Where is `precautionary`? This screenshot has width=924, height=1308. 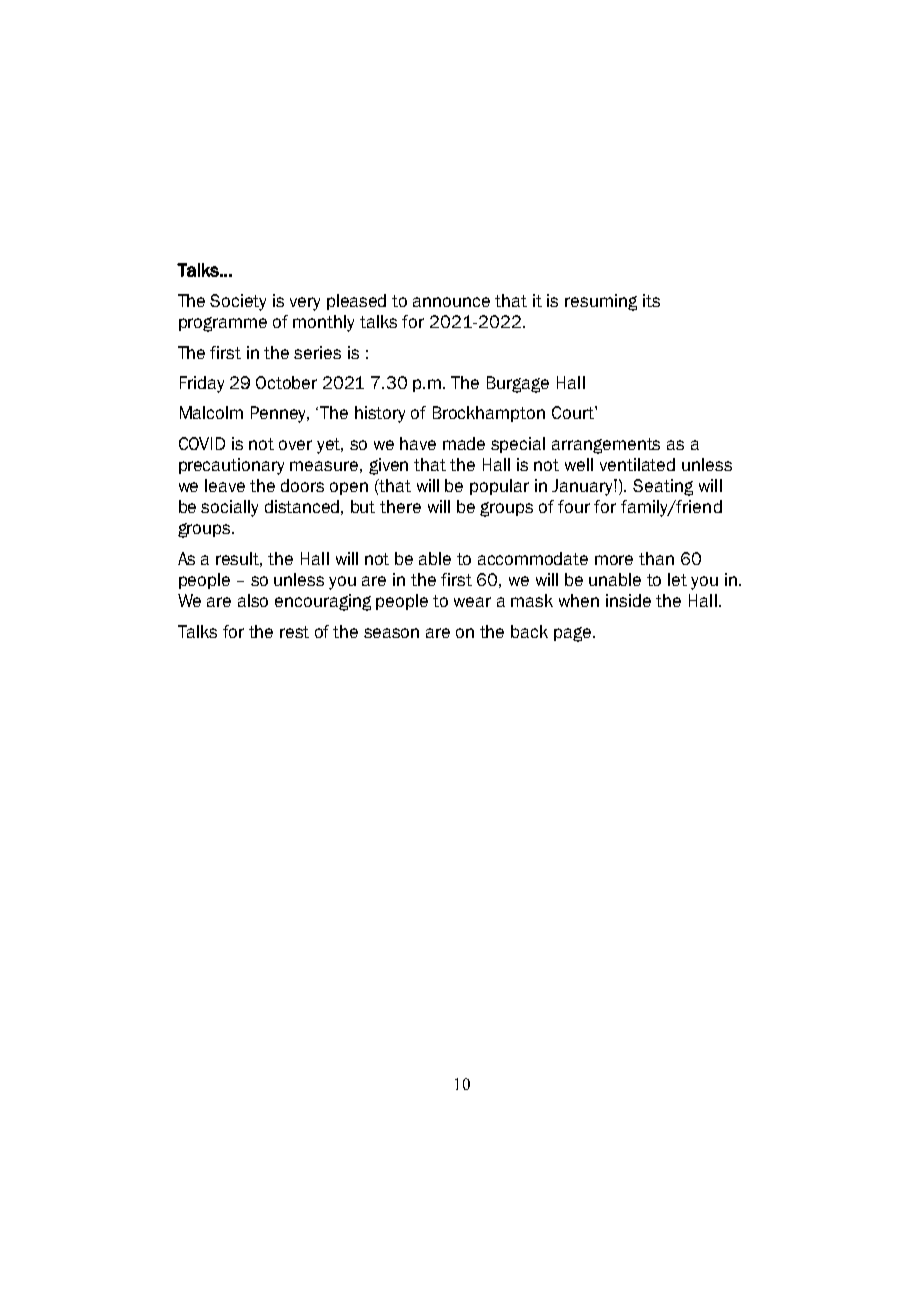 precautionary is located at coordinates (231, 466).
